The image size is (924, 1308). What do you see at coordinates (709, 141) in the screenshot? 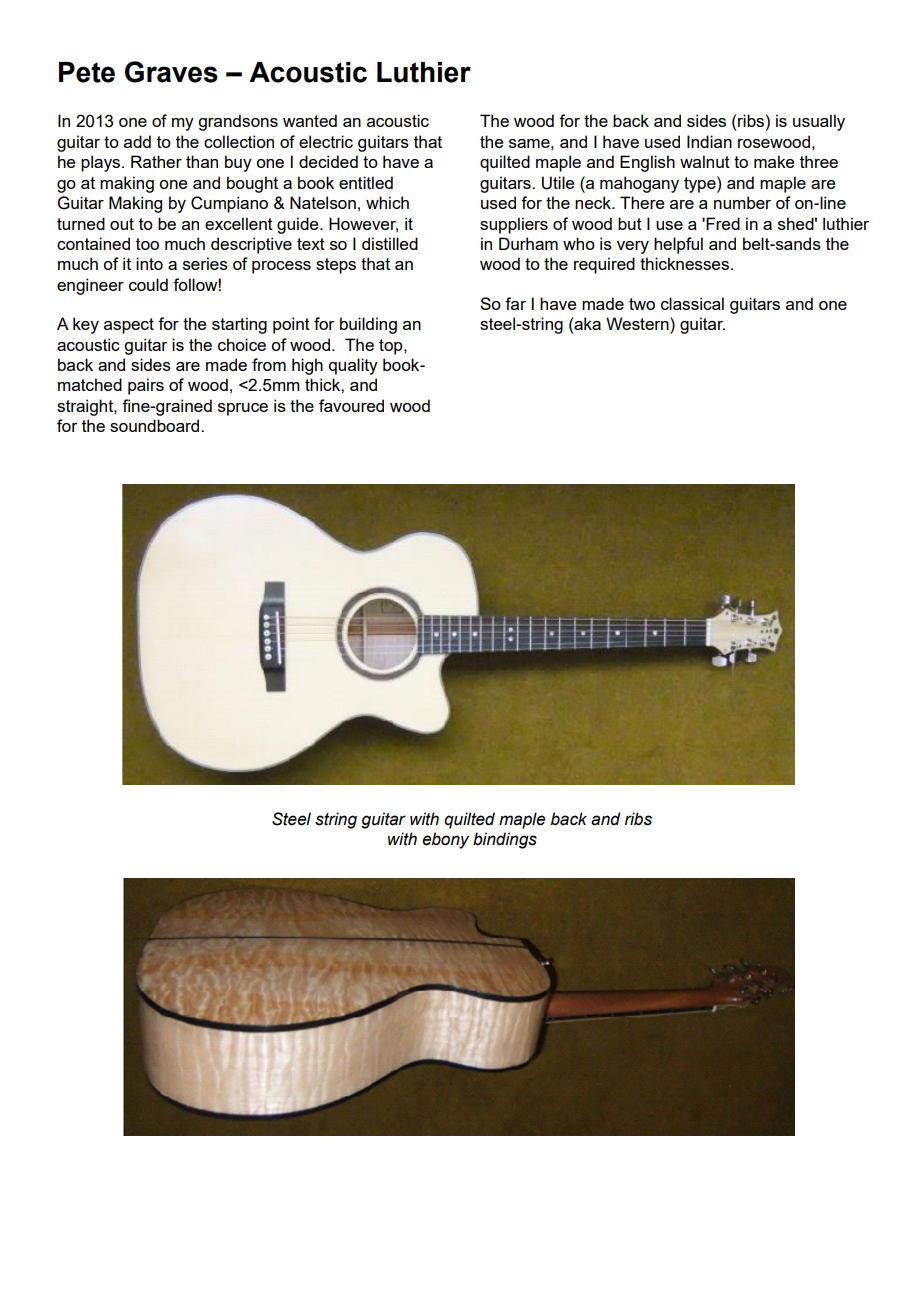
I see `Indian` at bounding box center [709, 141].
